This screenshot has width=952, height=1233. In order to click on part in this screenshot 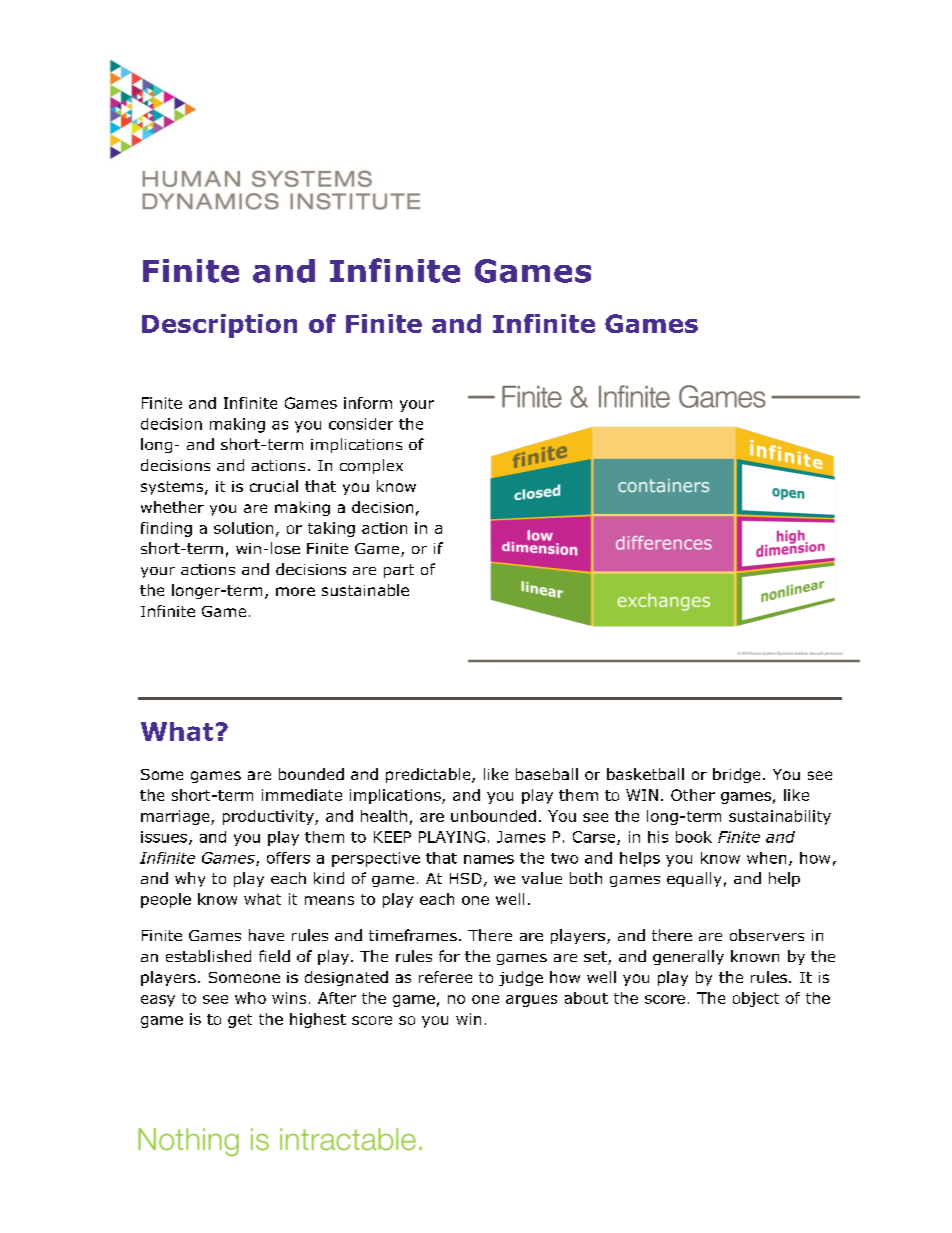, I will do `click(399, 571)`.
